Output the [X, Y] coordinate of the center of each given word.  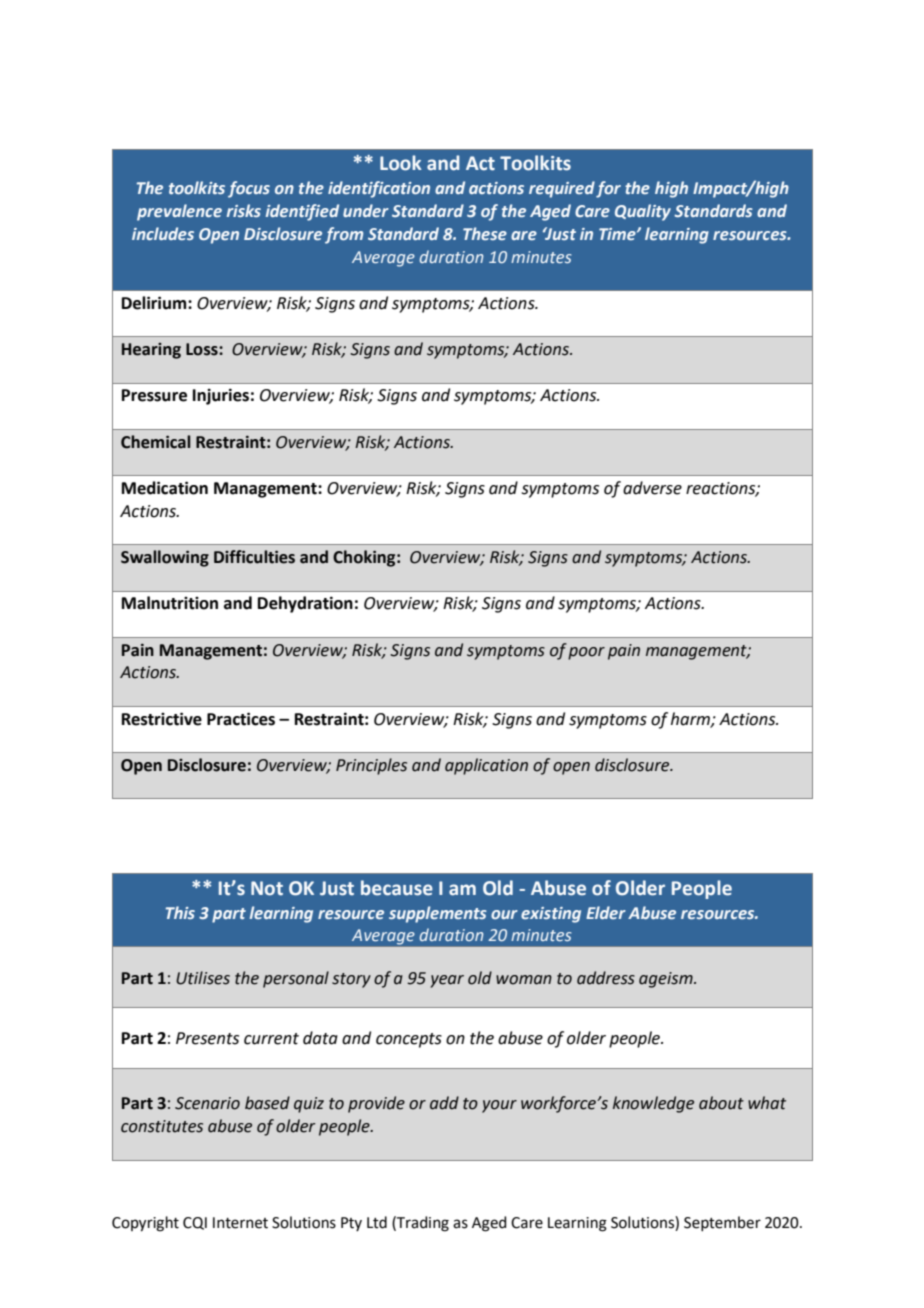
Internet [240, 1223]
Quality [643, 212]
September [722, 1223]
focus [249, 189]
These [485, 233]
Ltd [377, 1222]
